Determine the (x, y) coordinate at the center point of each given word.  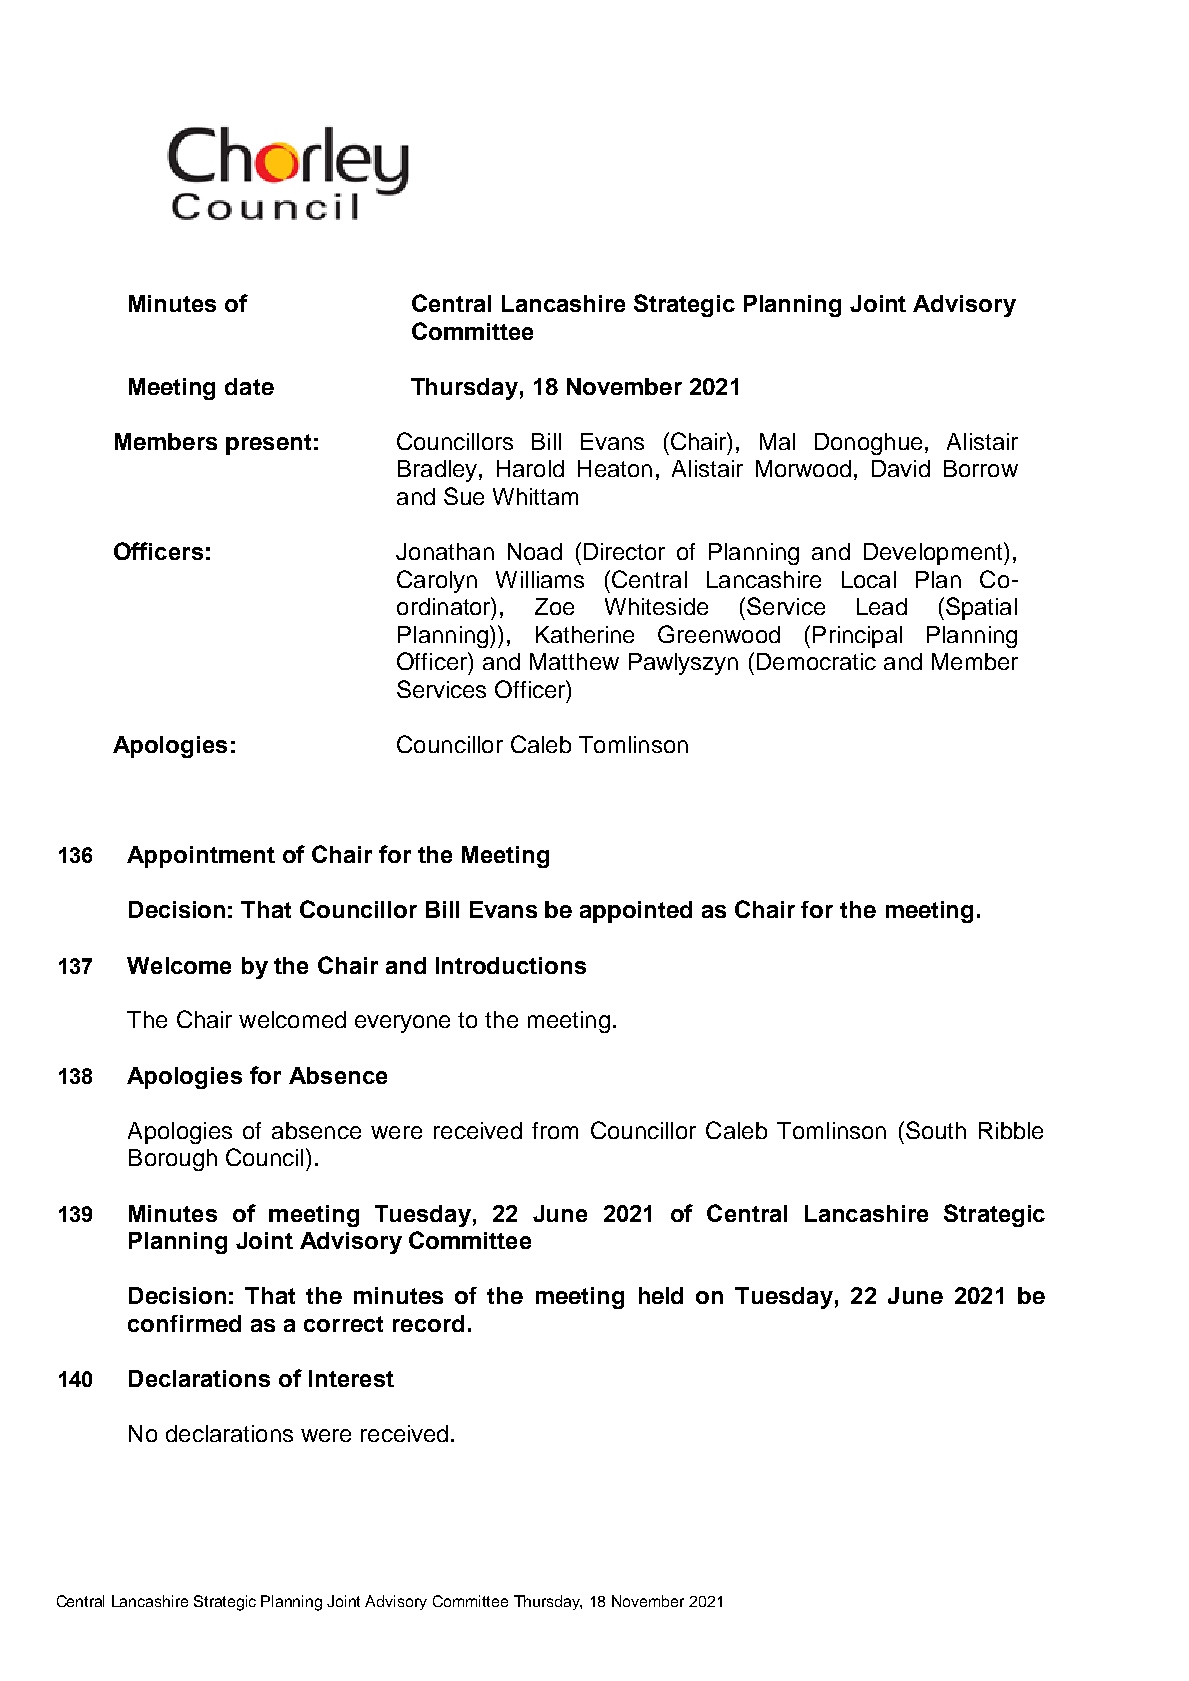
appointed (636, 912)
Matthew (574, 661)
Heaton (615, 468)
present (268, 444)
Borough (173, 1160)
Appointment (201, 857)
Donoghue (868, 444)
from (555, 1130)
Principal (857, 637)
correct (343, 1324)
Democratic (816, 661)
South (936, 1130)
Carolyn (437, 581)
